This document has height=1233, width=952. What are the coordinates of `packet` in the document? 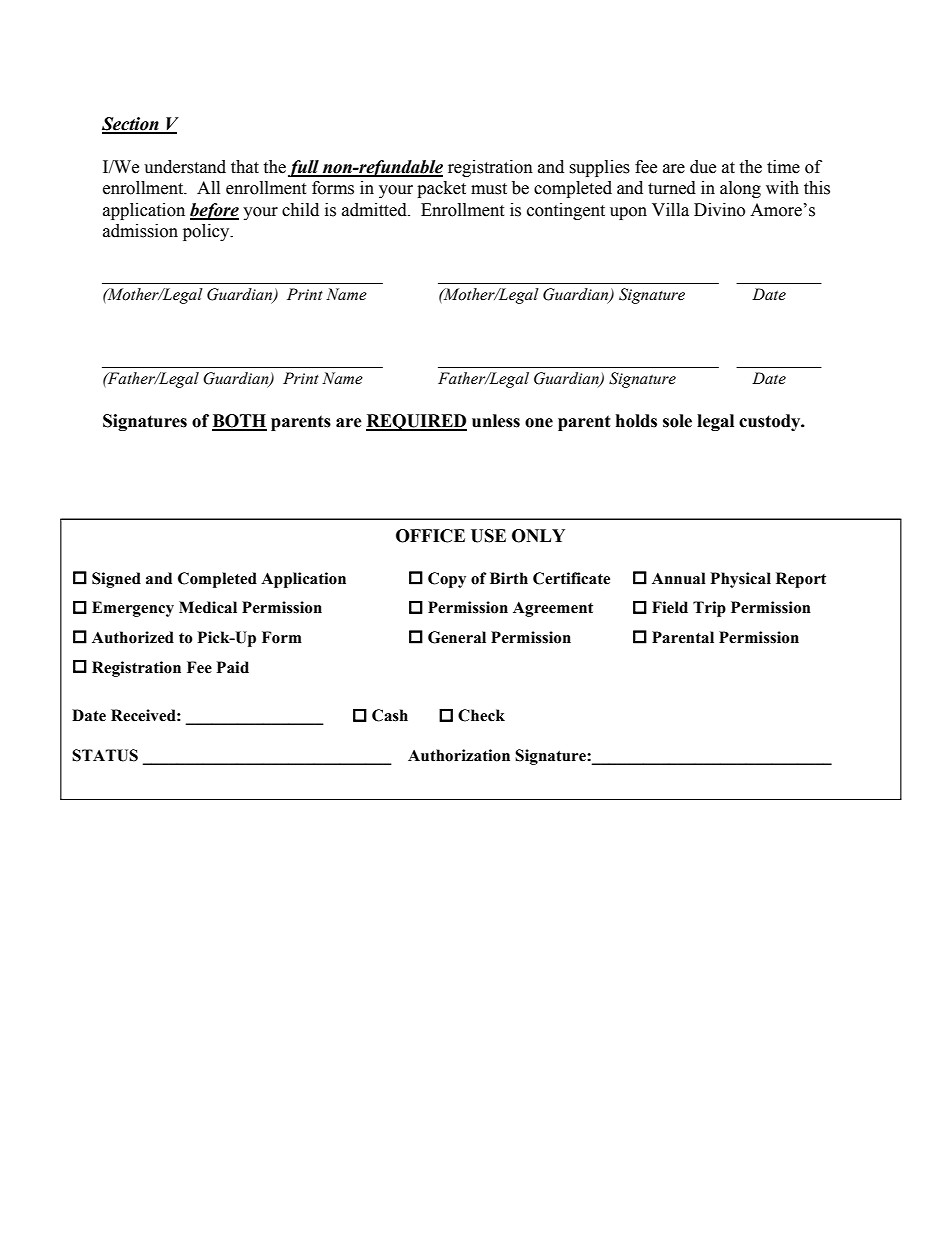 It's located at (441, 189).
